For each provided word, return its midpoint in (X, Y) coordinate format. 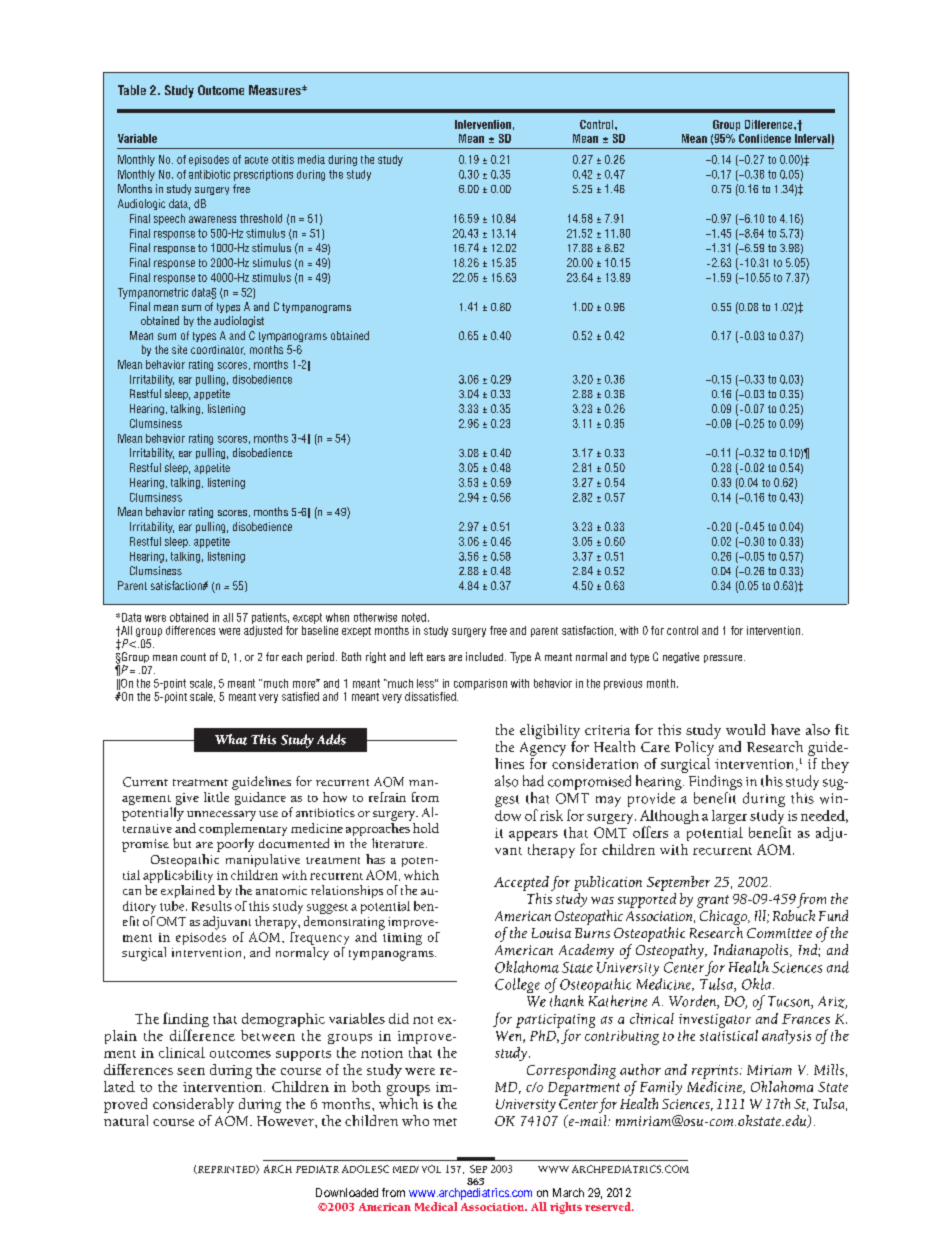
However (286, 1121)
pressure (724, 659)
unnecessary (221, 816)
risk (551, 815)
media (311, 159)
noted (414, 617)
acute (256, 160)
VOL (431, 1169)
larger (729, 817)
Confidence (765, 138)
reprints (716, 1072)
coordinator (218, 350)
